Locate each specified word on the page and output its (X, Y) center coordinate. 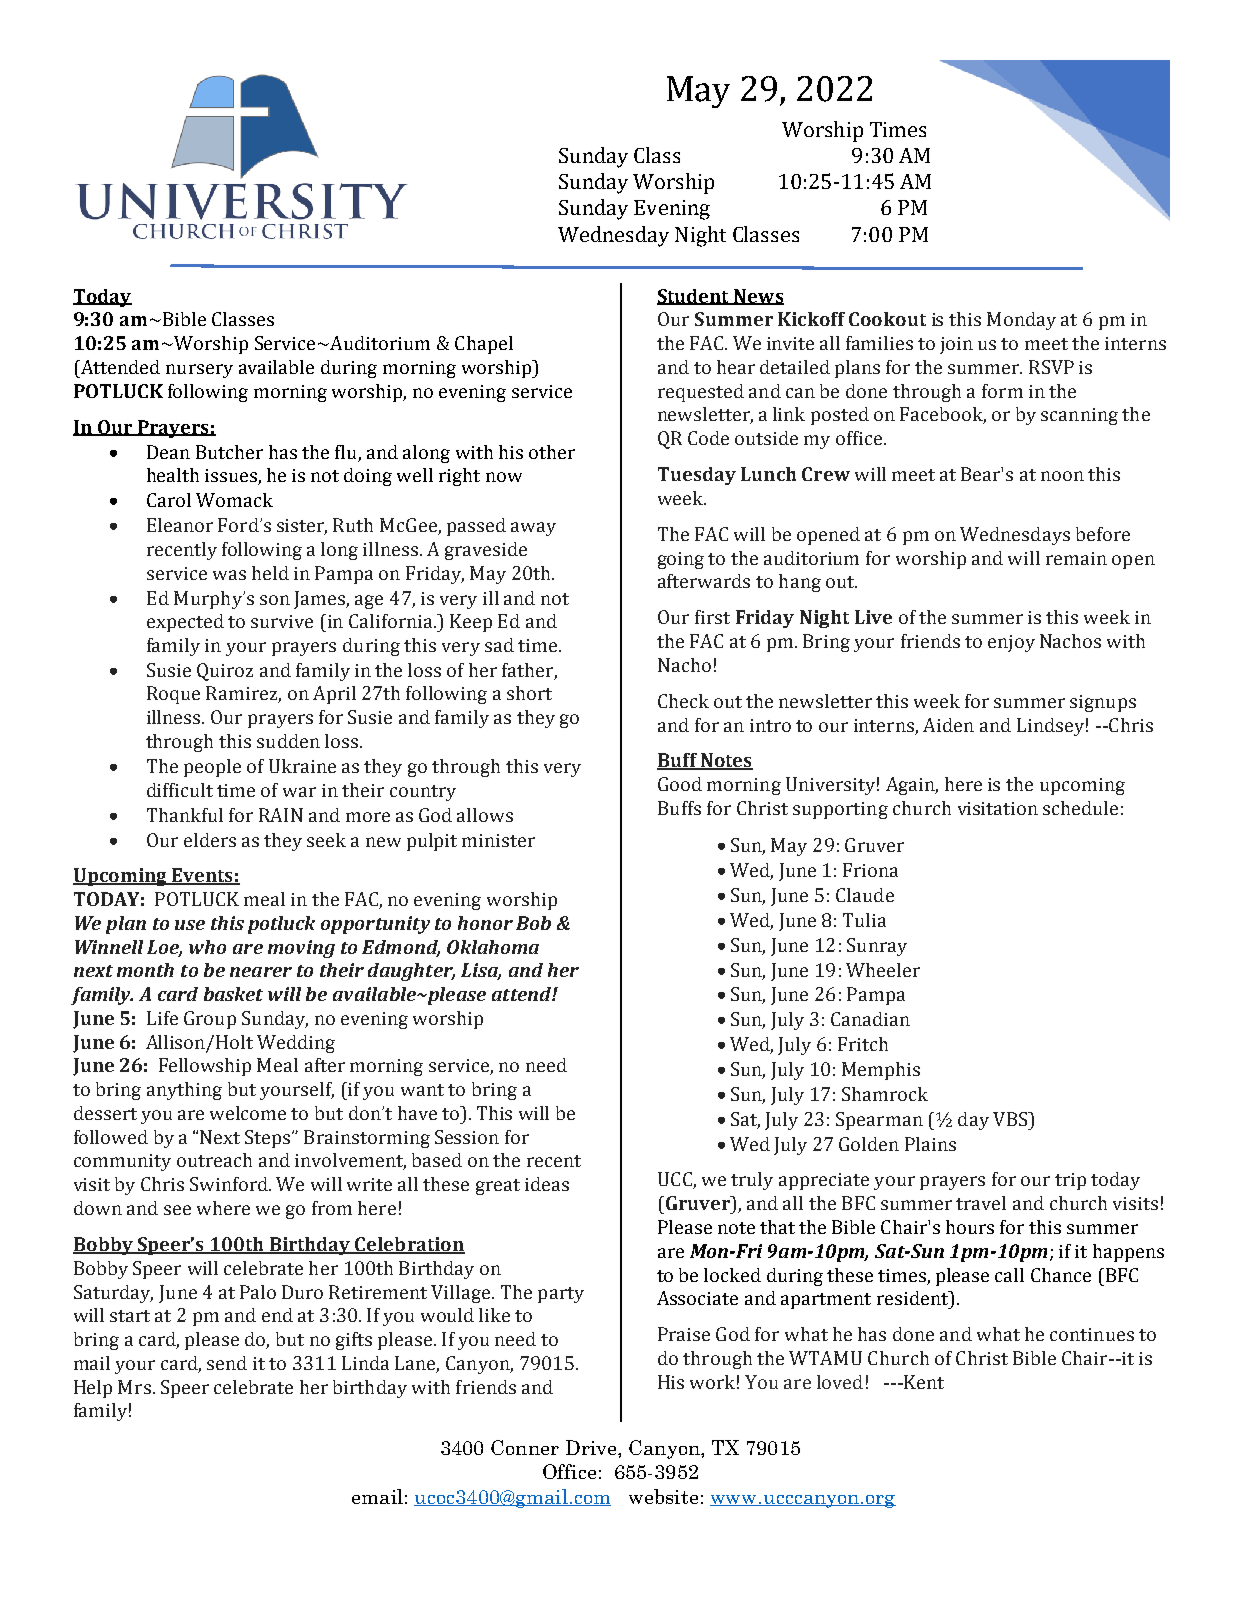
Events (202, 876)
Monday (1021, 321)
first (712, 617)
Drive (592, 1447)
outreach (214, 1160)
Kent (923, 1382)
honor (485, 923)
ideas (547, 1184)
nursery (199, 371)
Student (694, 297)
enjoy (1011, 643)
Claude (865, 895)
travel (981, 1203)
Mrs (134, 1387)
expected (185, 623)
